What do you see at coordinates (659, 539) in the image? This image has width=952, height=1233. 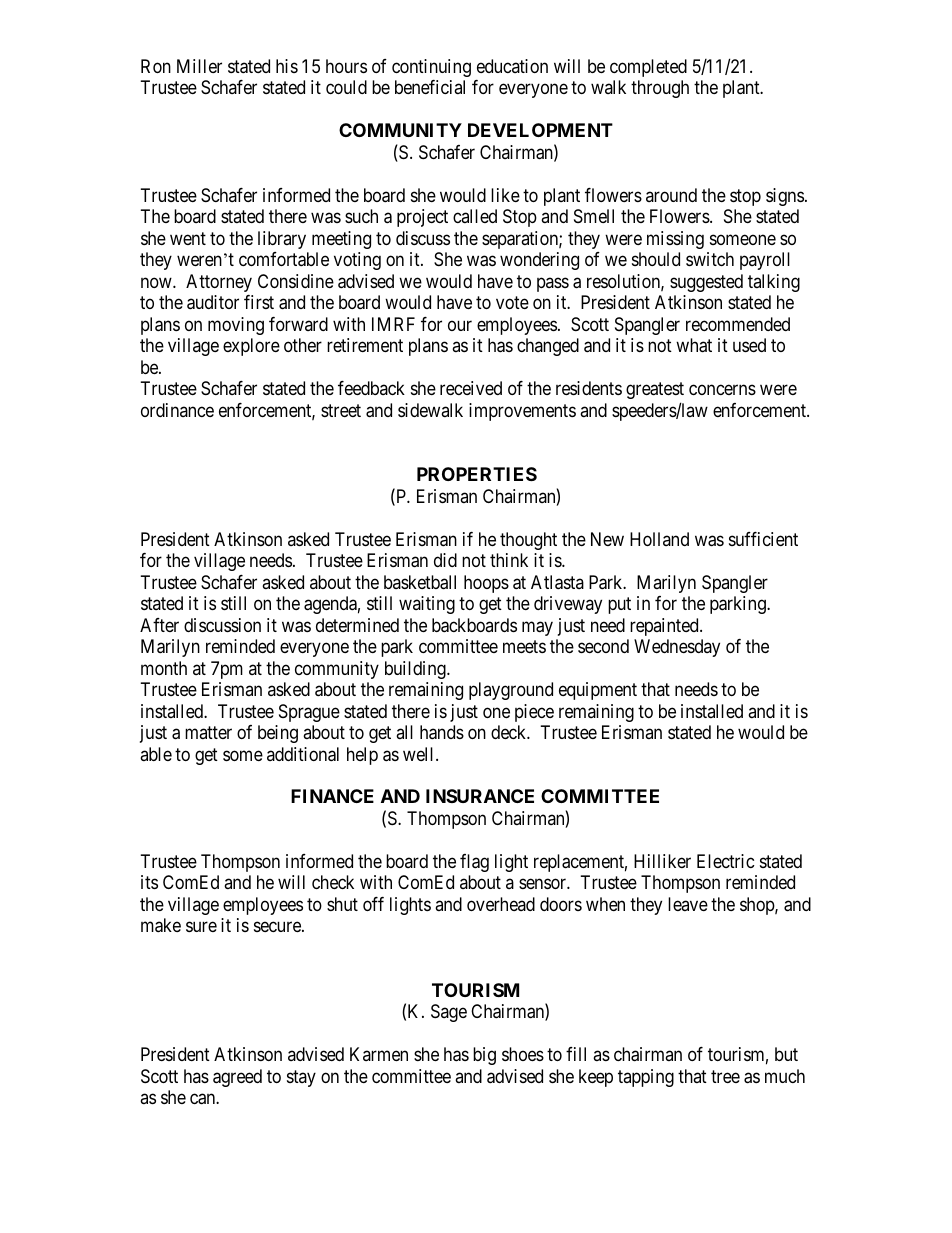 I see `Holland` at bounding box center [659, 539].
